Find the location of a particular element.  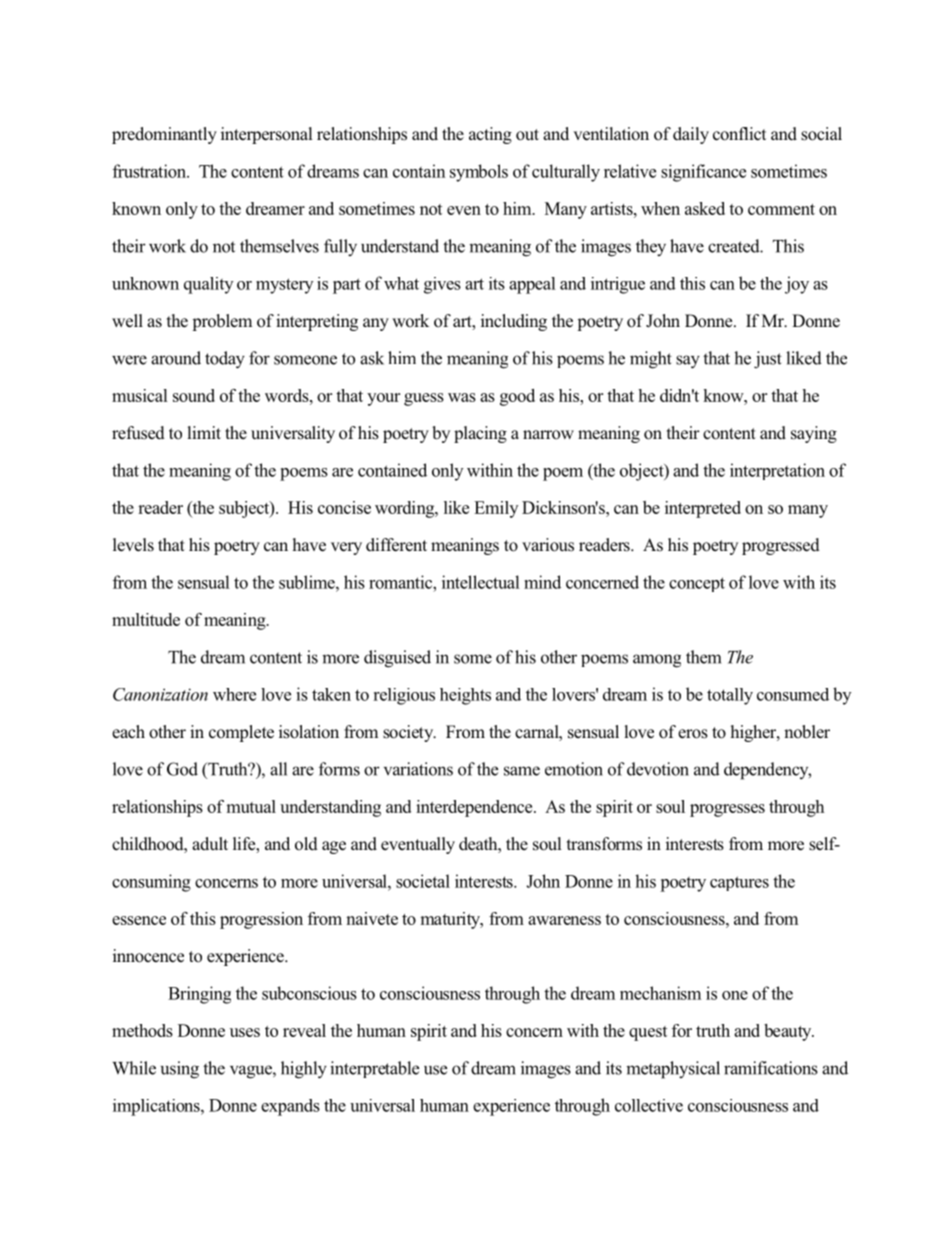

interpretable is located at coordinates (374, 1069).
